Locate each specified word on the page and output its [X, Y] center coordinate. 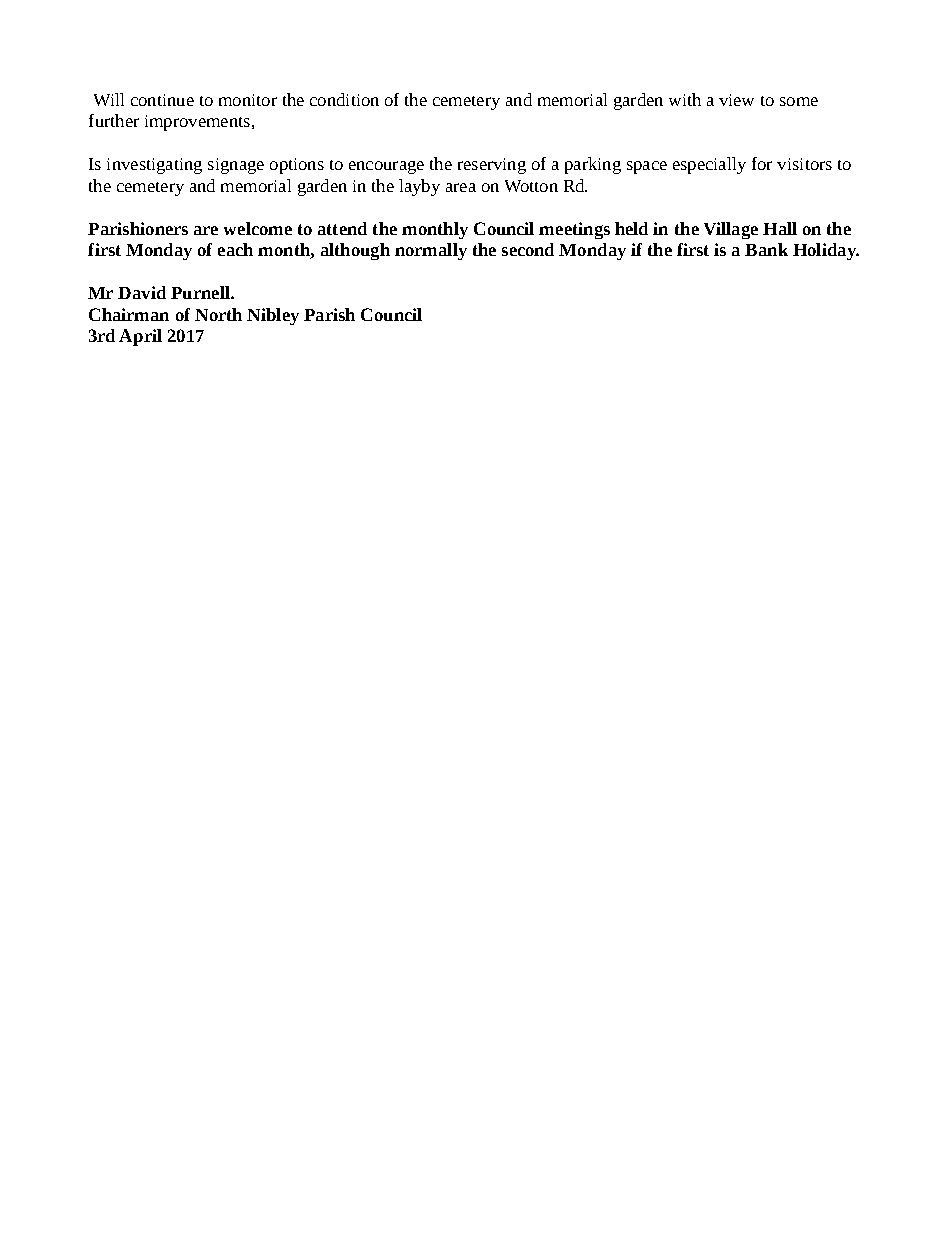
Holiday [825, 251]
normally [431, 251]
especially [709, 165]
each [235, 249]
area [461, 187]
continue [162, 100]
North [218, 314]
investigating [154, 166]
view [736, 100]
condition [344, 99]
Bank [766, 249]
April [140, 337]
